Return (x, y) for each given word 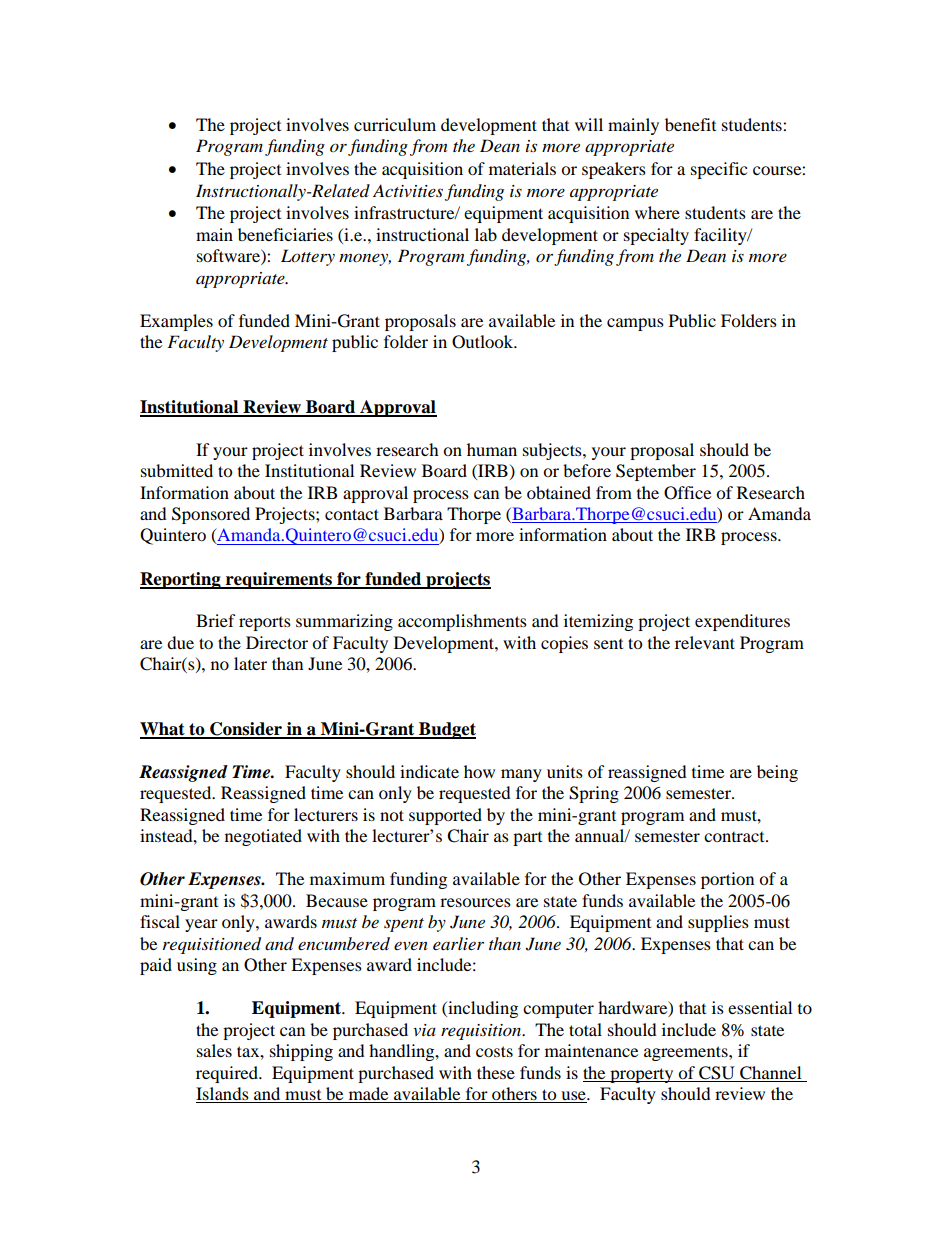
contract (735, 837)
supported (445, 816)
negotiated (263, 837)
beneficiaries (285, 234)
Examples (176, 322)
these (496, 1072)
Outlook (484, 342)
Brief (216, 620)
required (228, 1074)
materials (522, 168)
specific (719, 170)
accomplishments (462, 622)
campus (635, 324)
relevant (705, 642)
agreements (687, 1053)
